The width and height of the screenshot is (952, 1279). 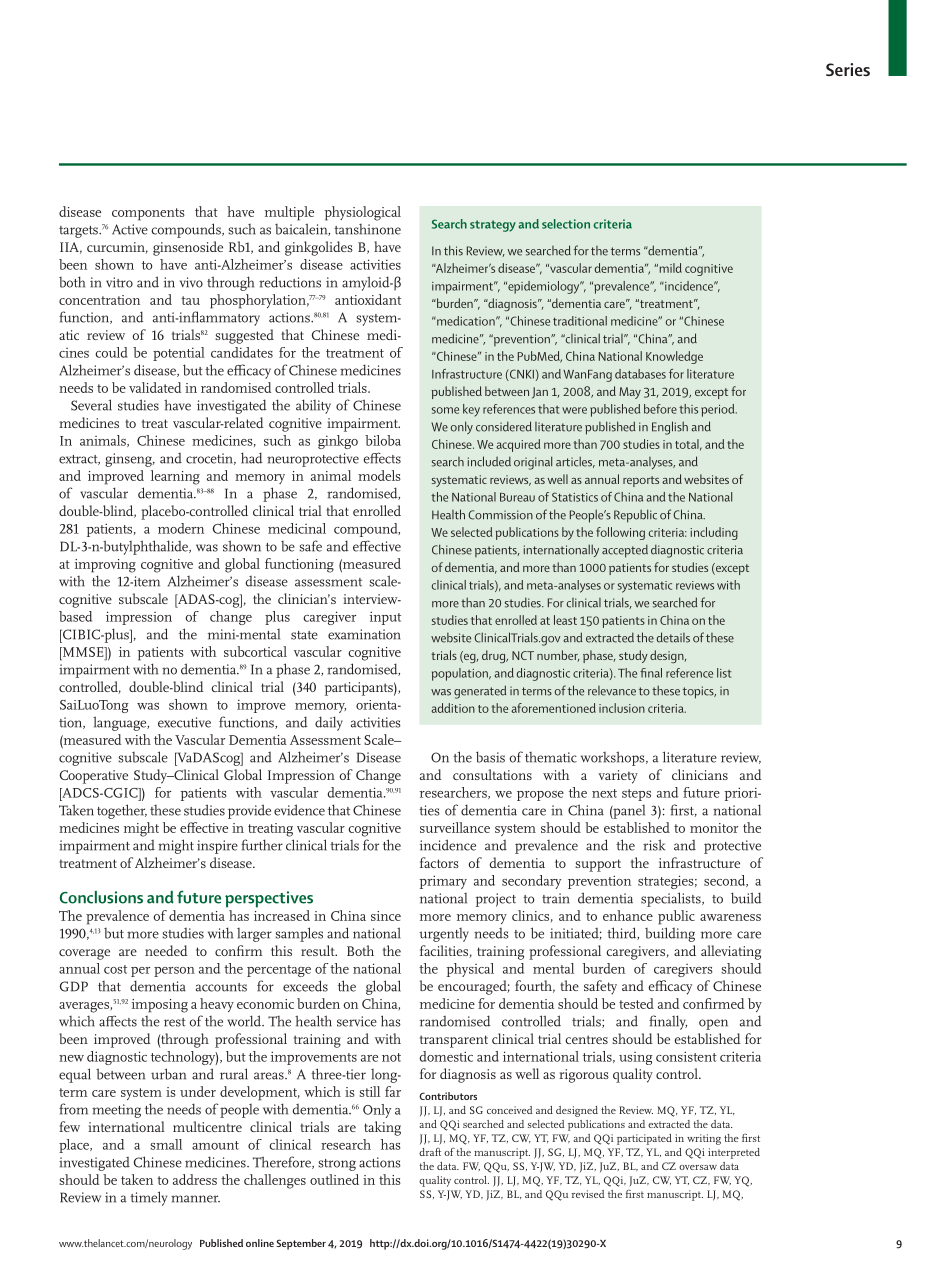 What do you see at coordinates (471, 410) in the screenshot?
I see `key` at bounding box center [471, 410].
